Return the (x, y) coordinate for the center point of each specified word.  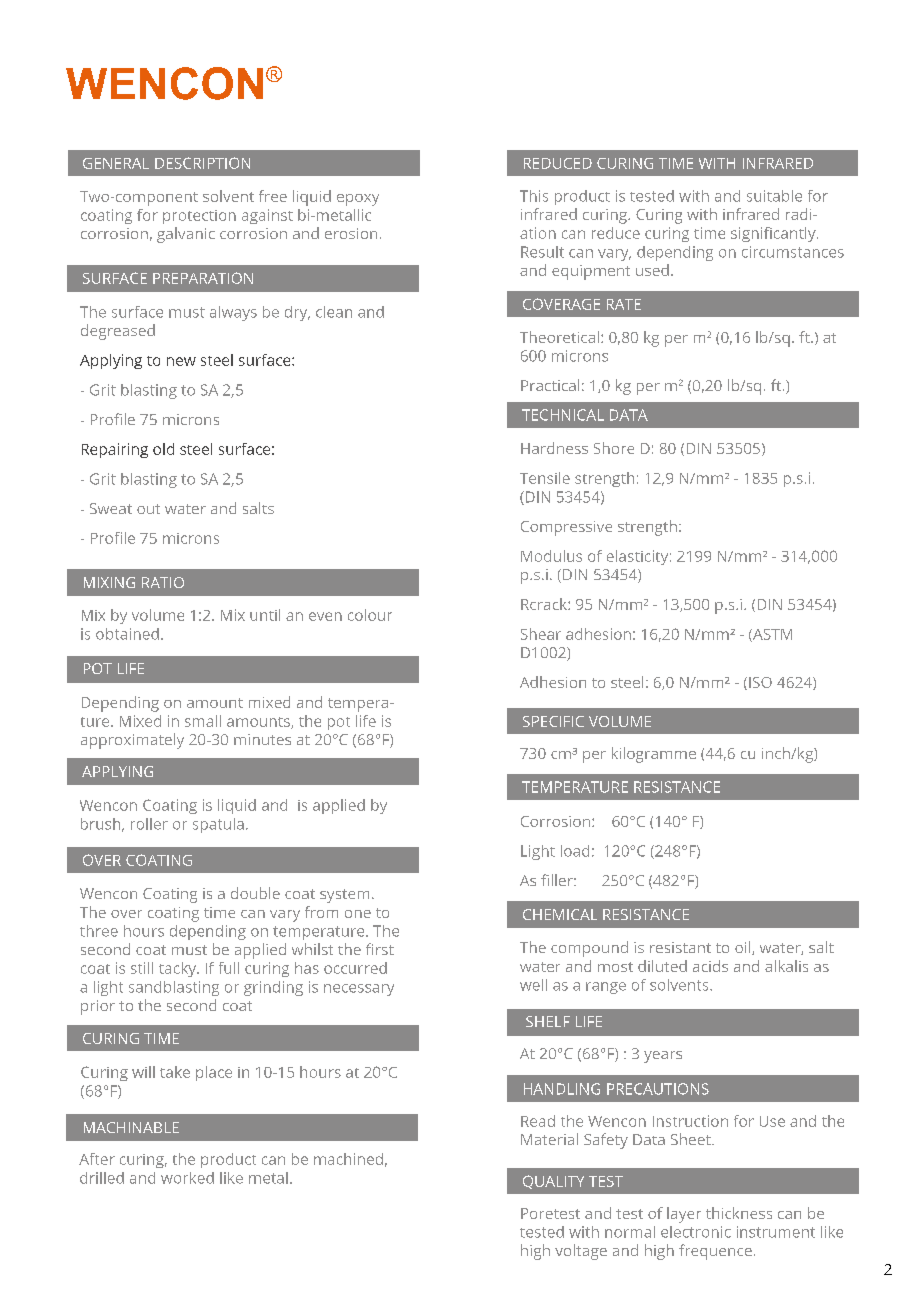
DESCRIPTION (202, 163)
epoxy (358, 200)
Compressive (566, 528)
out (148, 509)
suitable (774, 196)
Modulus (551, 556)
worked (187, 1178)
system (344, 896)
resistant (680, 947)
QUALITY (553, 1182)
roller (149, 824)
